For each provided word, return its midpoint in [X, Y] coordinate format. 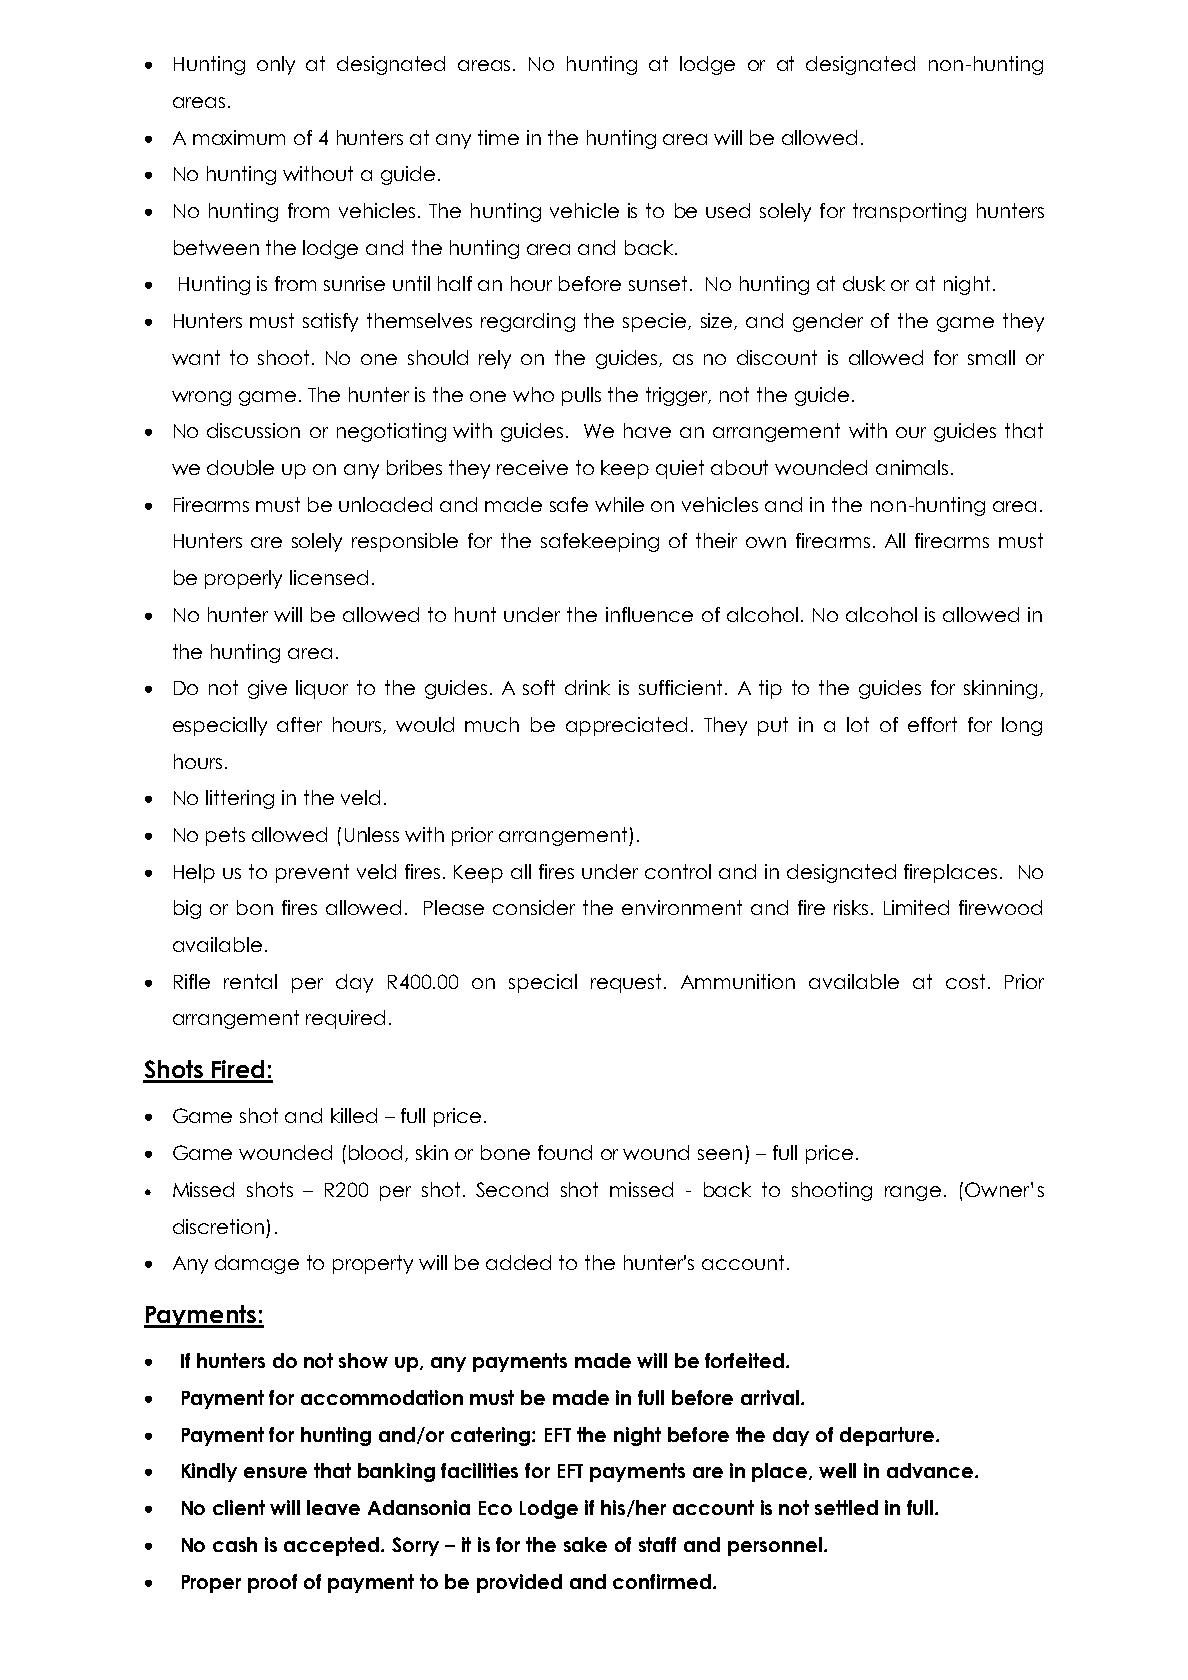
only [276, 65]
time [498, 137]
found [565, 1152]
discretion [218, 1226]
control [678, 871]
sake [585, 1544]
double [240, 467]
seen [720, 1154]
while [619, 504]
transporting [909, 212]
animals [912, 467]
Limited [916, 907]
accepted [333, 1546]
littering [240, 799]
